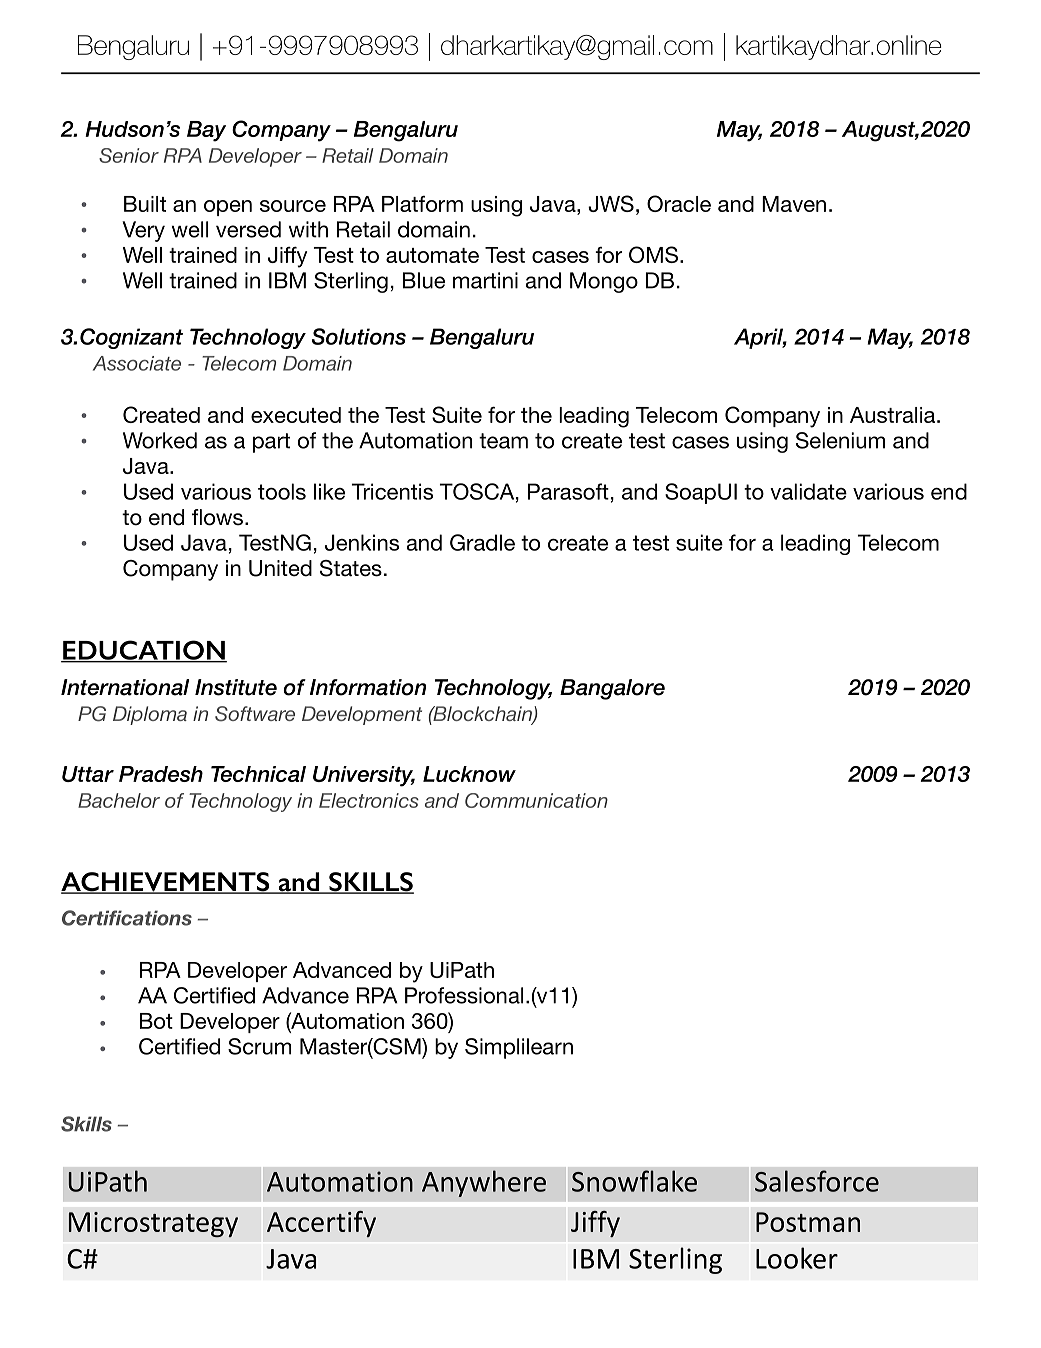  What do you see at coordinates (794, 204) in the screenshot?
I see `Maven` at bounding box center [794, 204].
